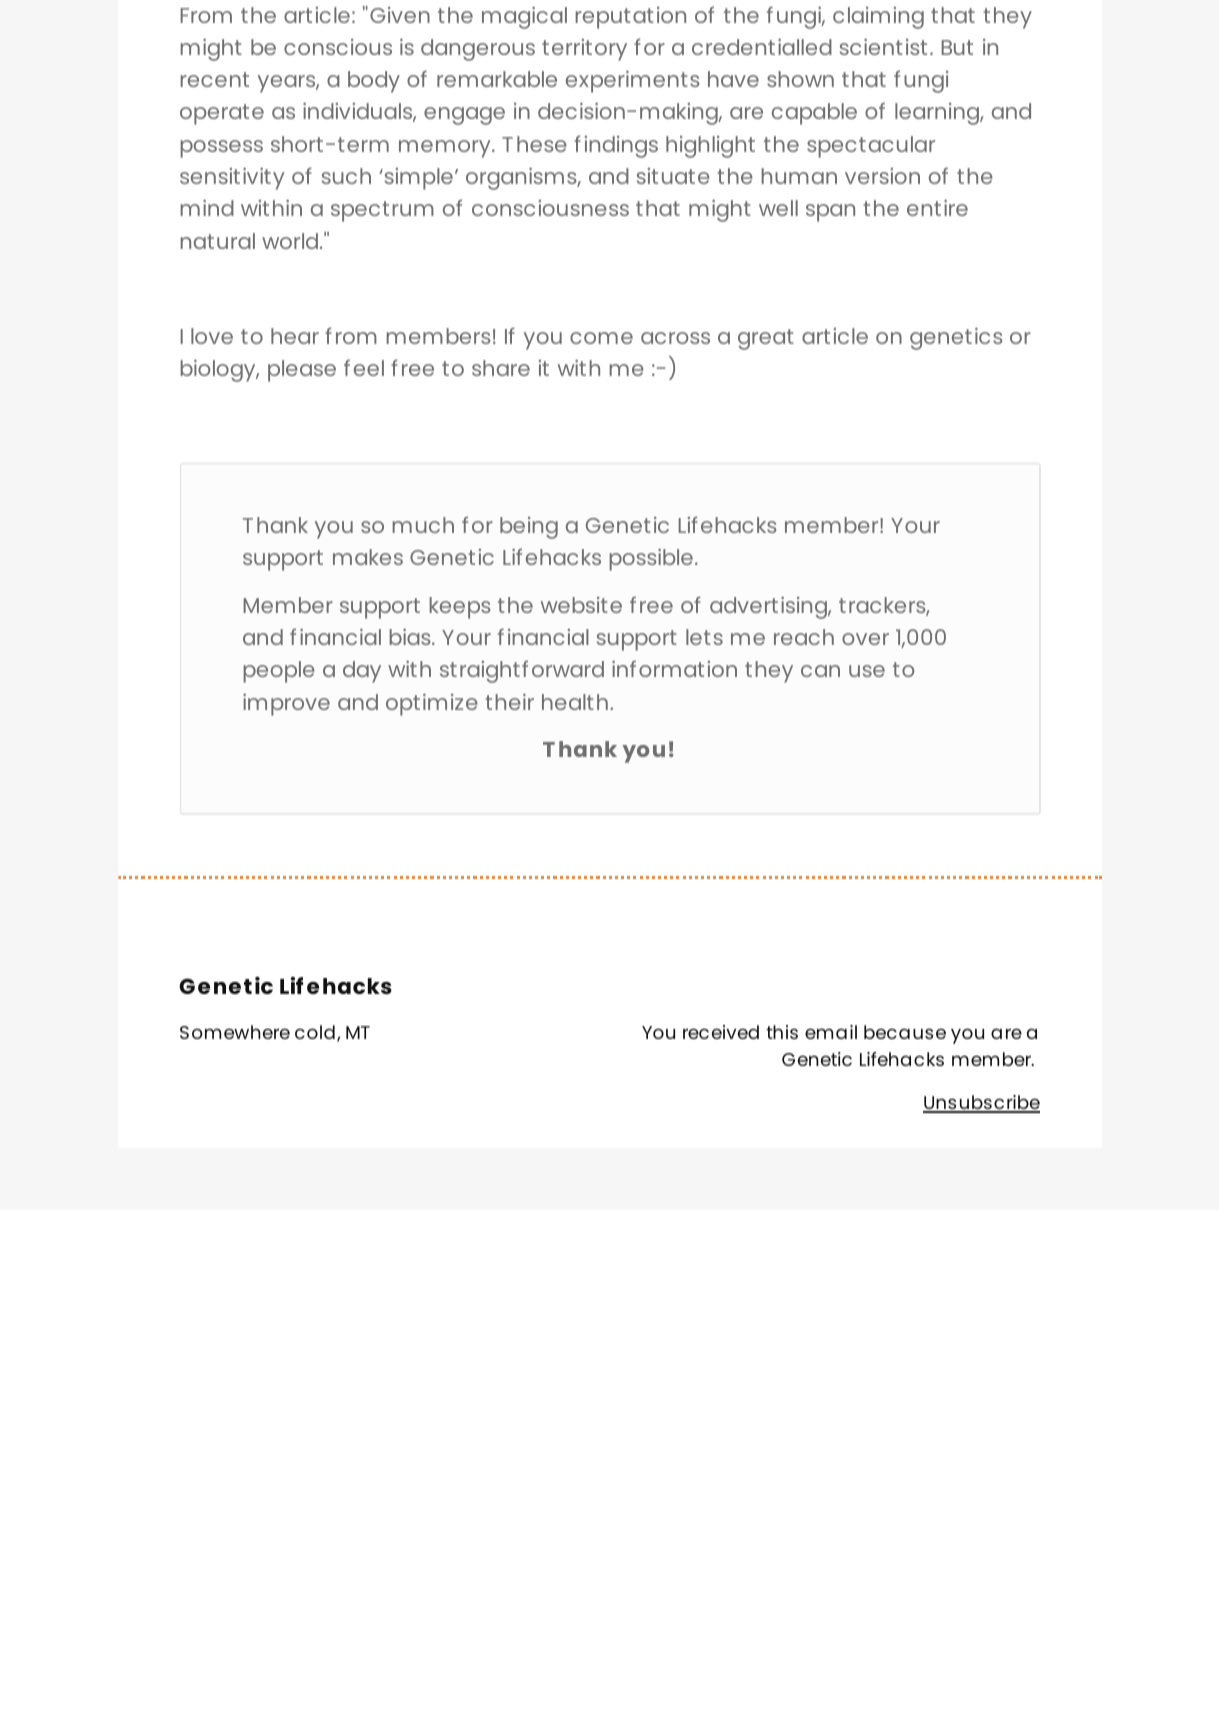  Describe the element at coordinates (315, 1032) in the screenshot. I see `cold` at that location.
